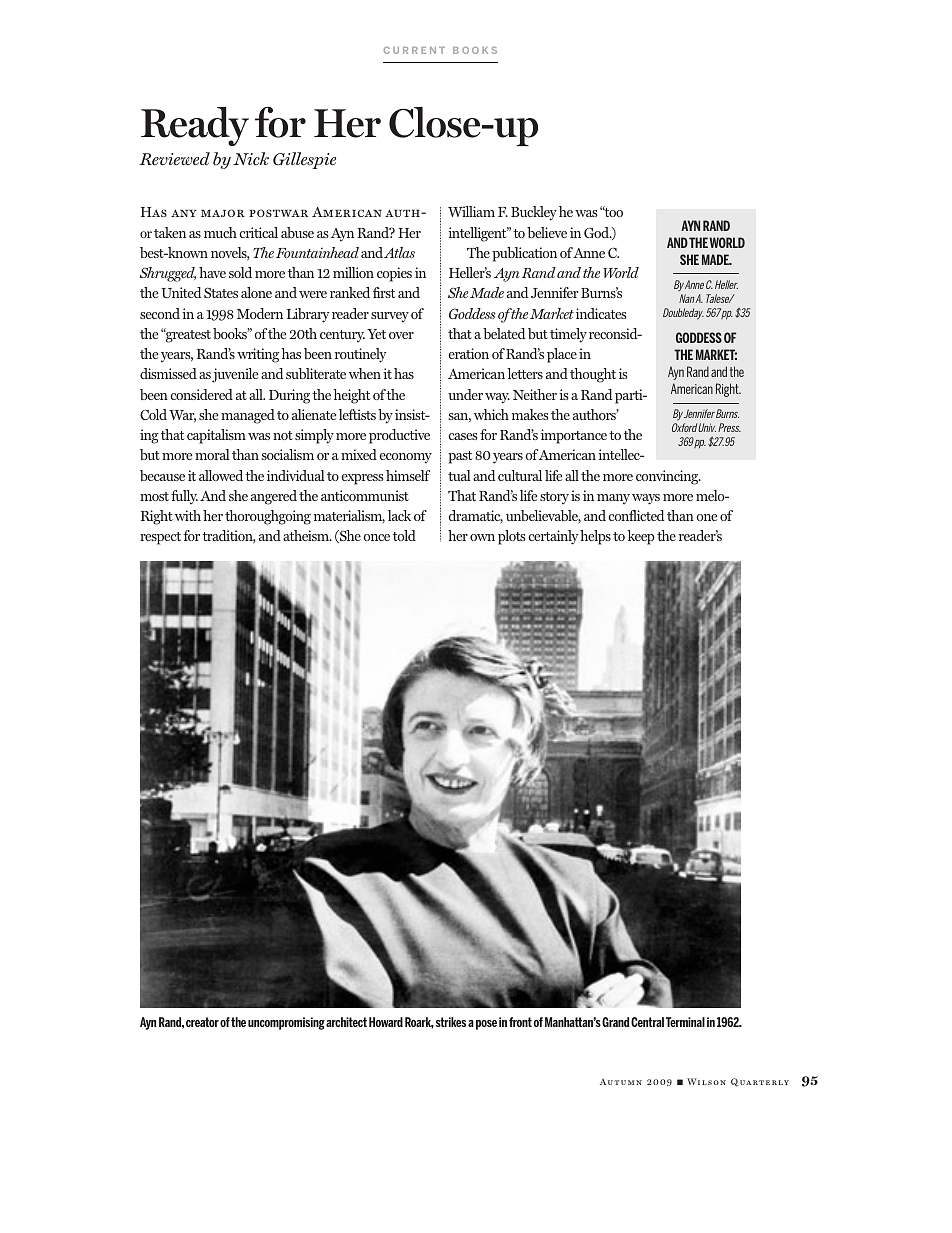  What do you see at coordinates (195, 126) in the image?
I see `Ready` at bounding box center [195, 126].
